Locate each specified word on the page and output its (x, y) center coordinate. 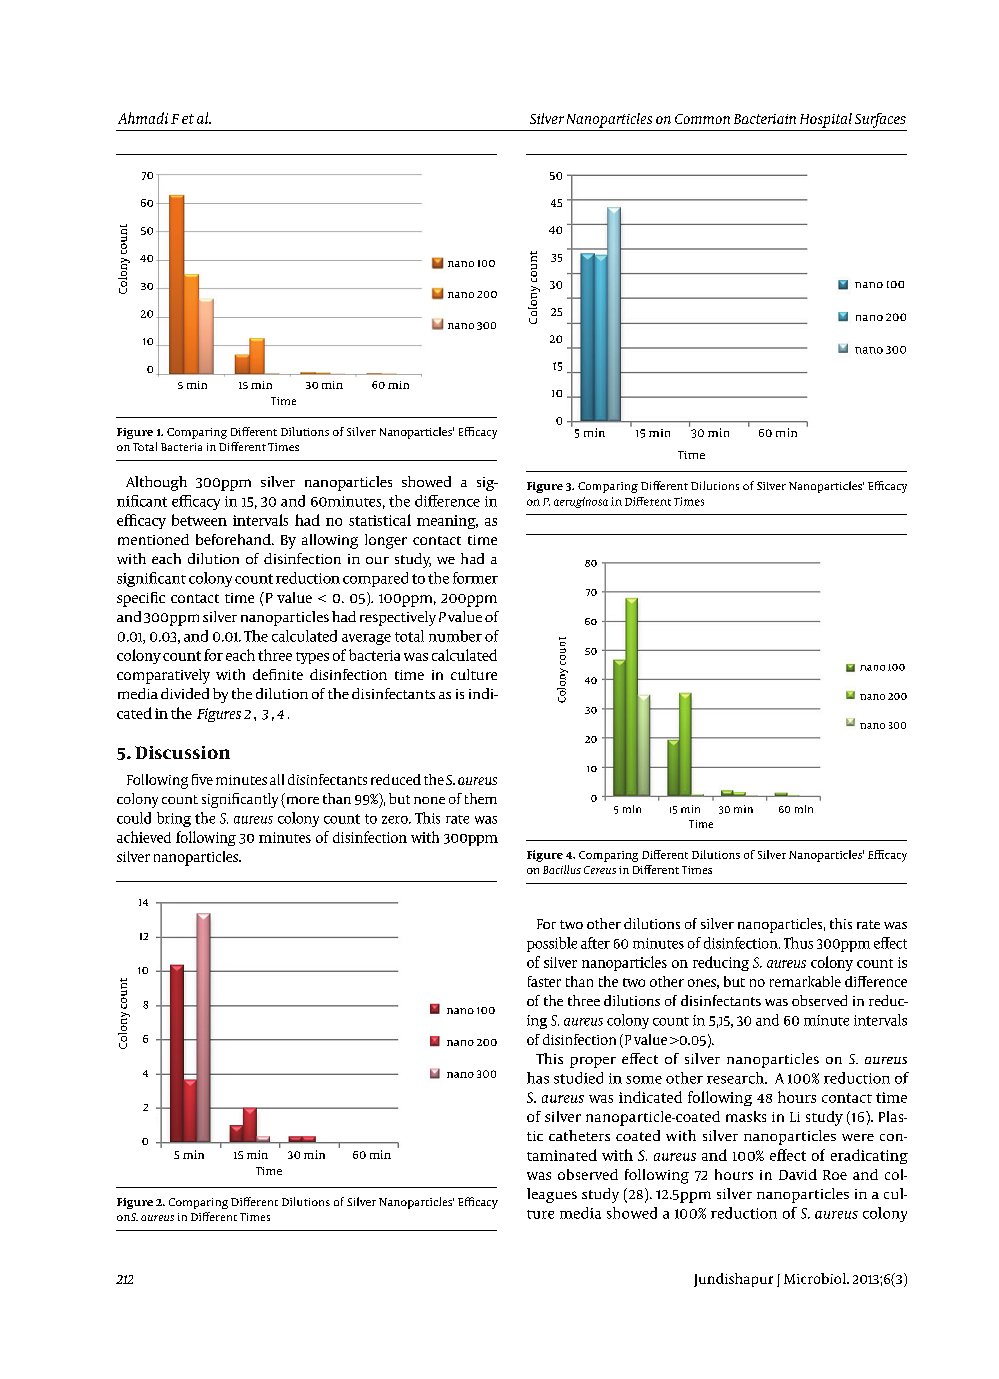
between (199, 520)
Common (702, 119)
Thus (798, 943)
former (475, 578)
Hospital (826, 120)
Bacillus (562, 869)
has (538, 1078)
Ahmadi (143, 118)
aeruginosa (581, 502)
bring (174, 819)
